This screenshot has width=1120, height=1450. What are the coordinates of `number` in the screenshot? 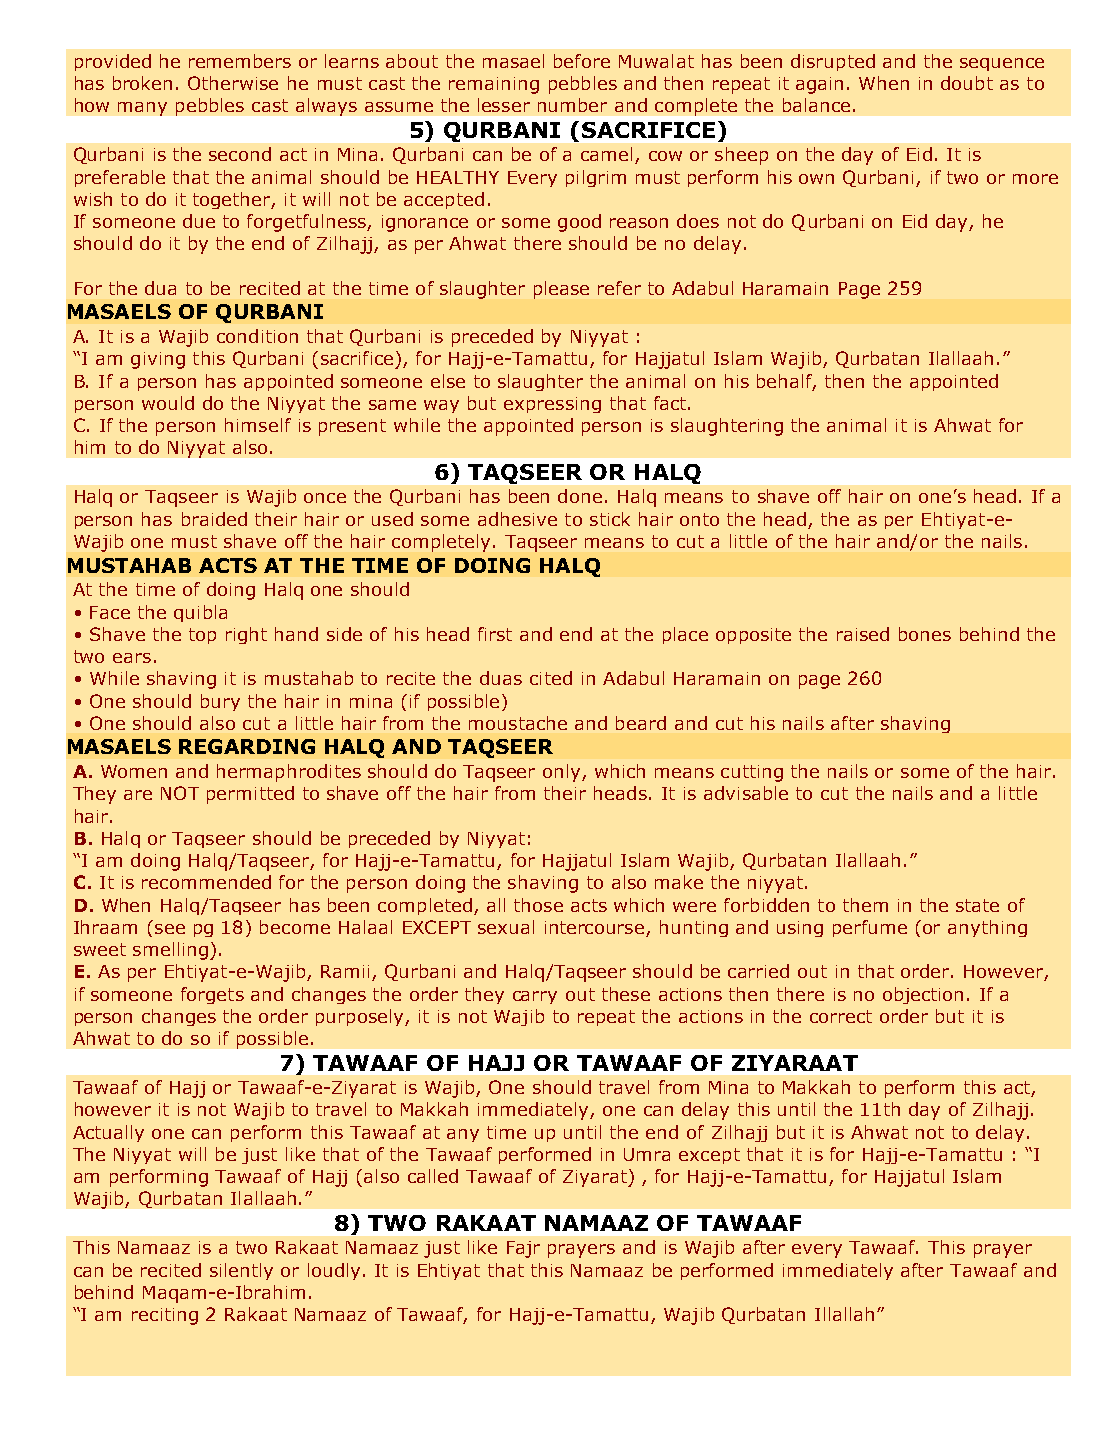 It's located at (572, 105).
